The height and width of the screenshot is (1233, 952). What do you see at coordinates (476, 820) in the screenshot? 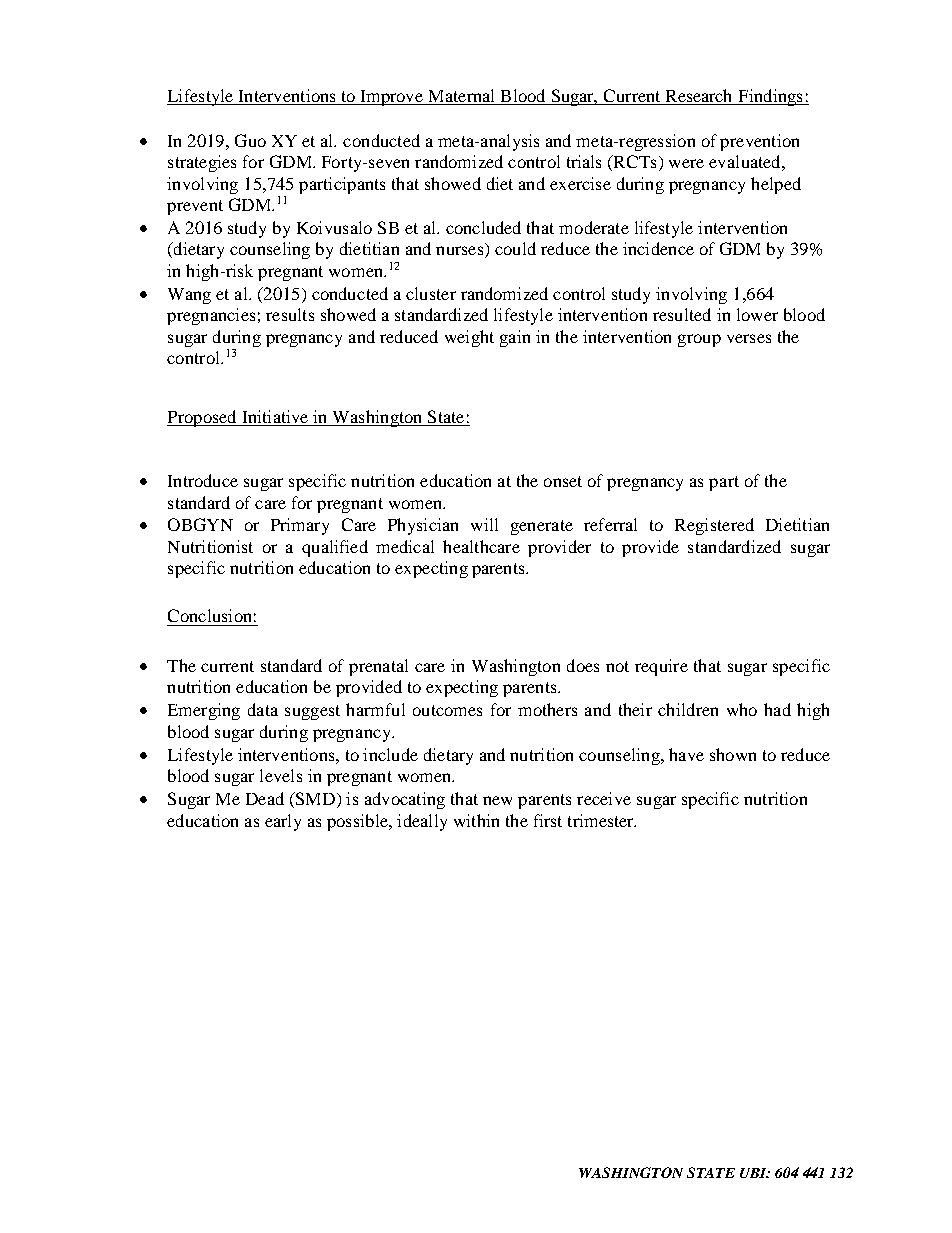
I see `within` at bounding box center [476, 820].
